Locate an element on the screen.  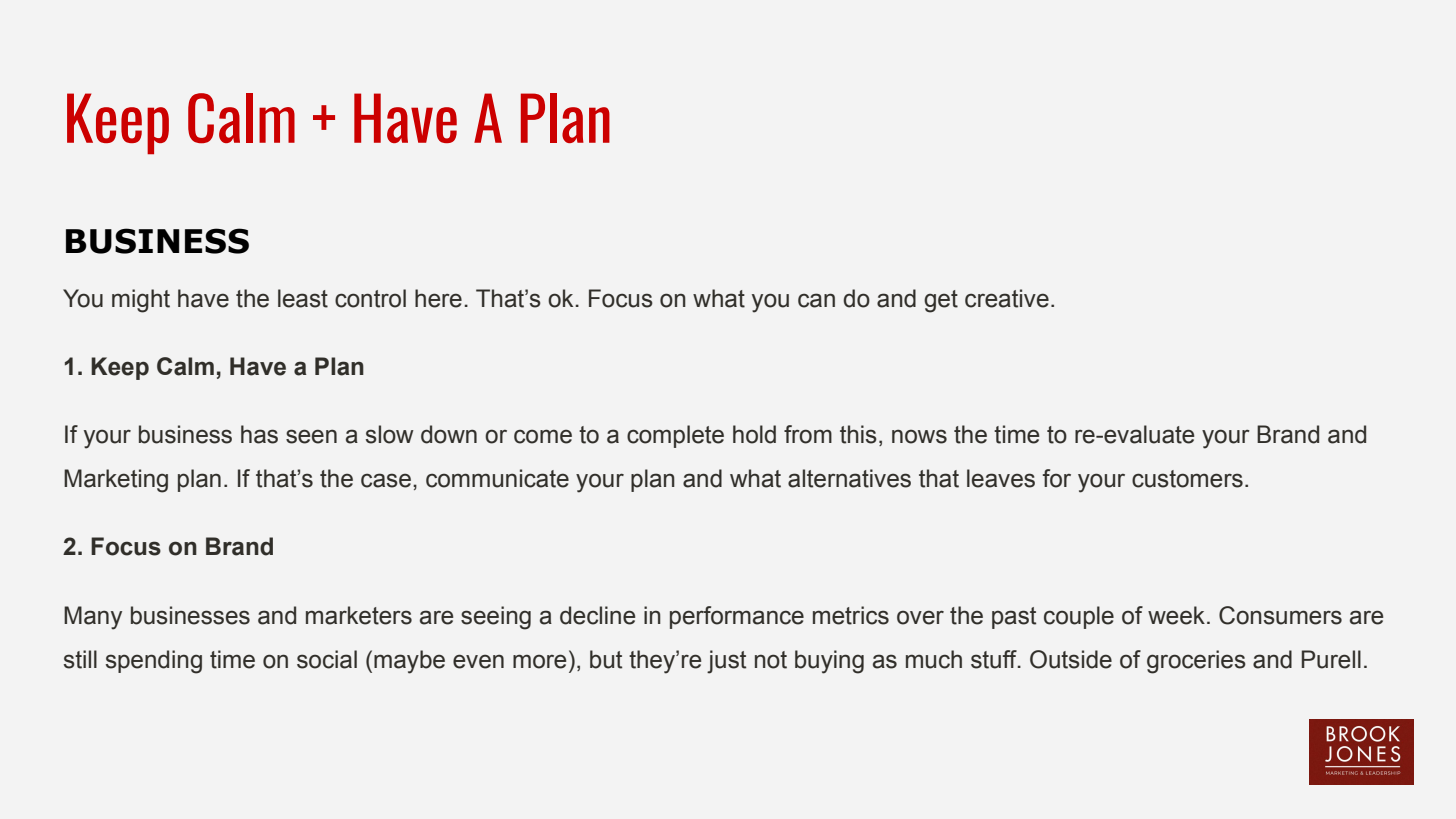
spending is located at coordinates (154, 662).
